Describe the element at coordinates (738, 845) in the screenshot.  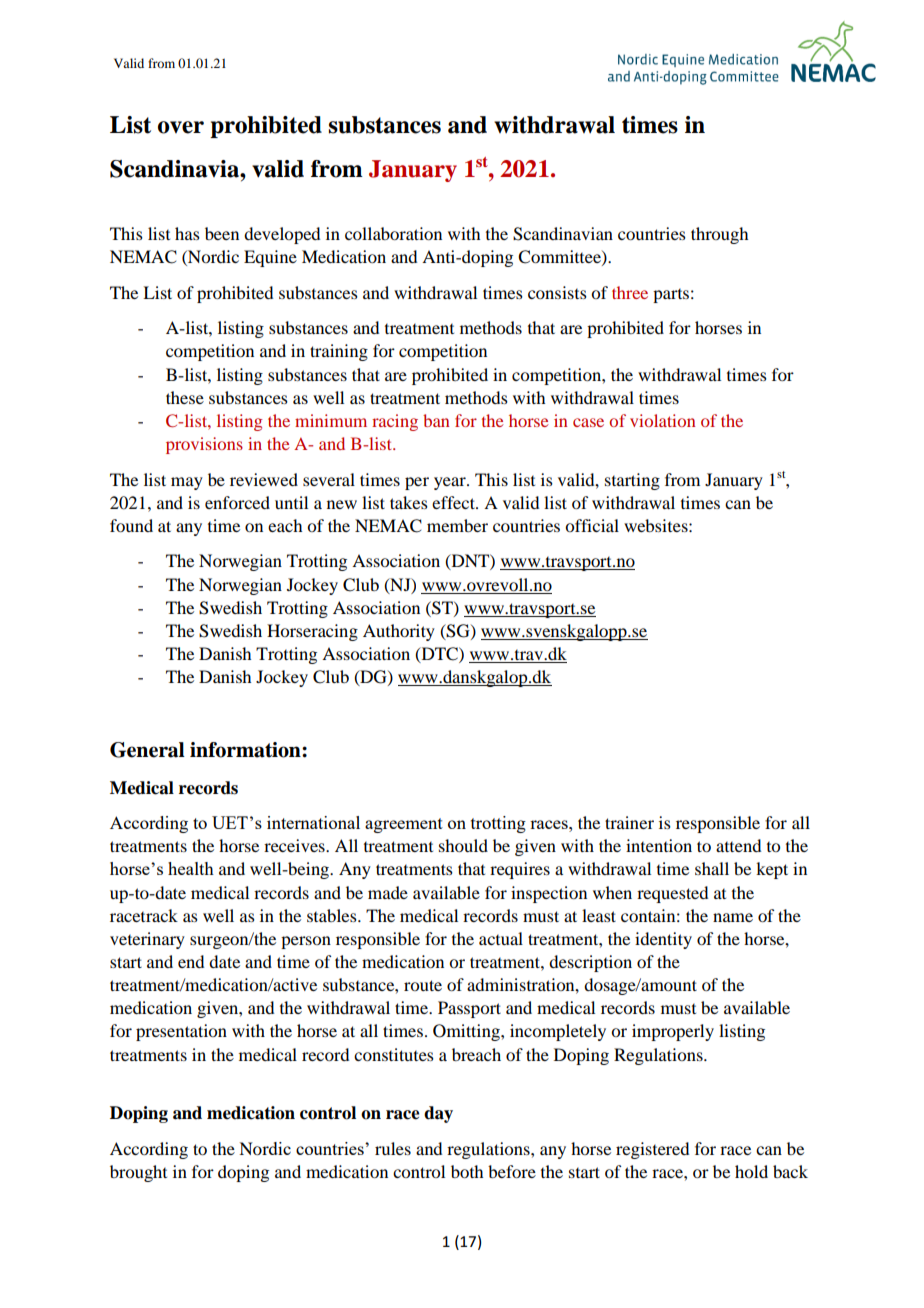
I see `attend` at that location.
